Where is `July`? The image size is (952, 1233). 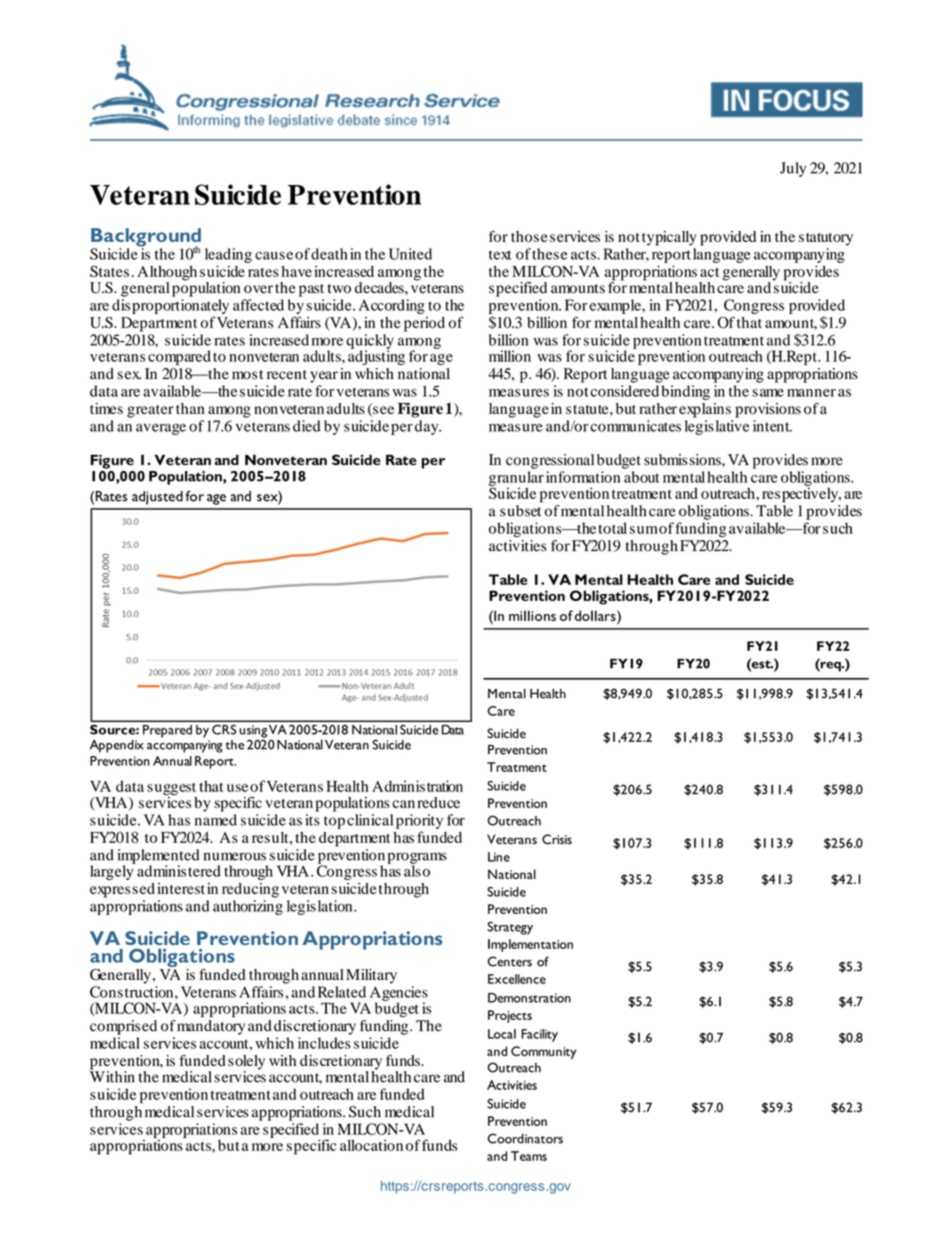 July is located at coordinates (793, 169).
